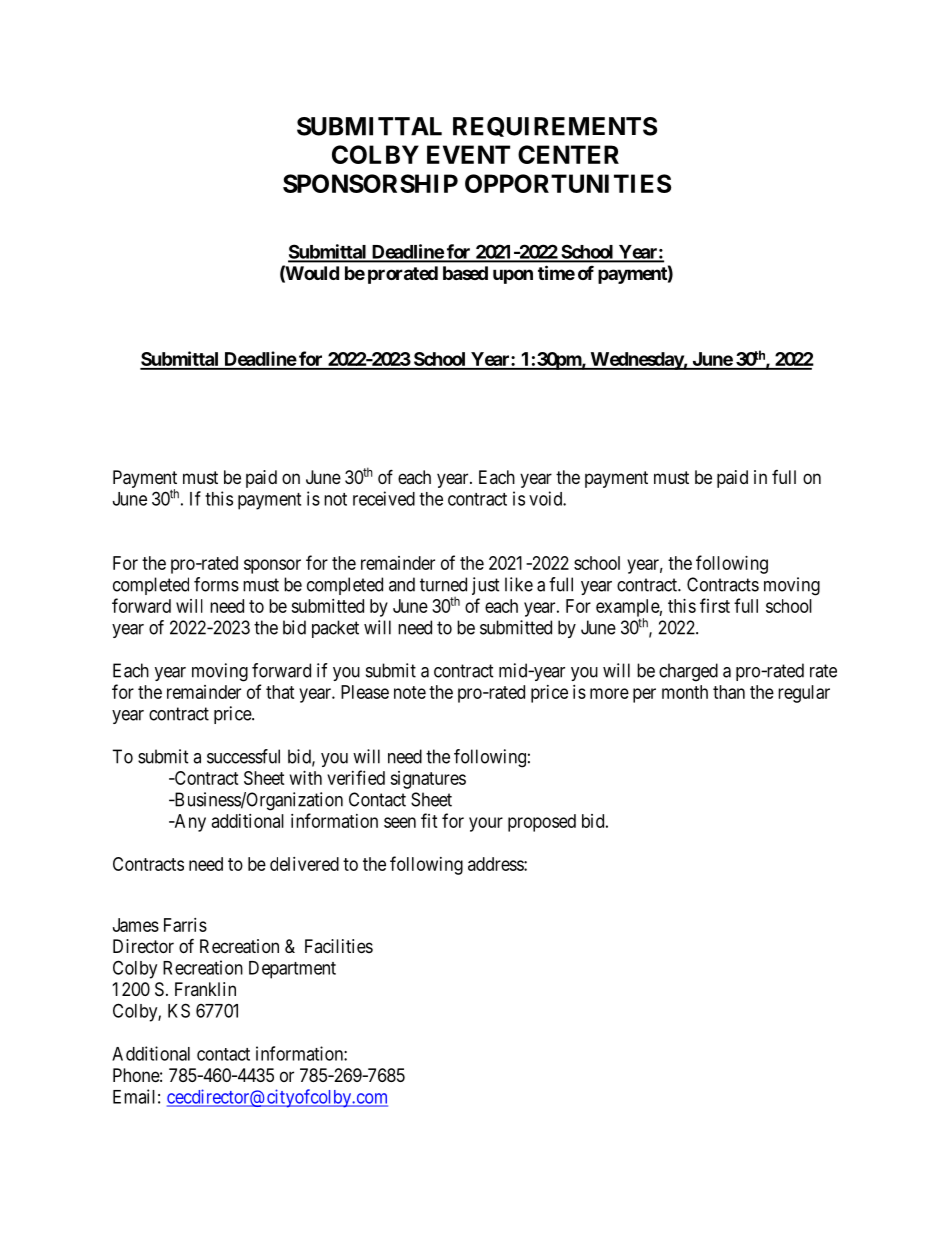 This document has width=952, height=1233. I want to click on Franklin, so click(205, 989).
